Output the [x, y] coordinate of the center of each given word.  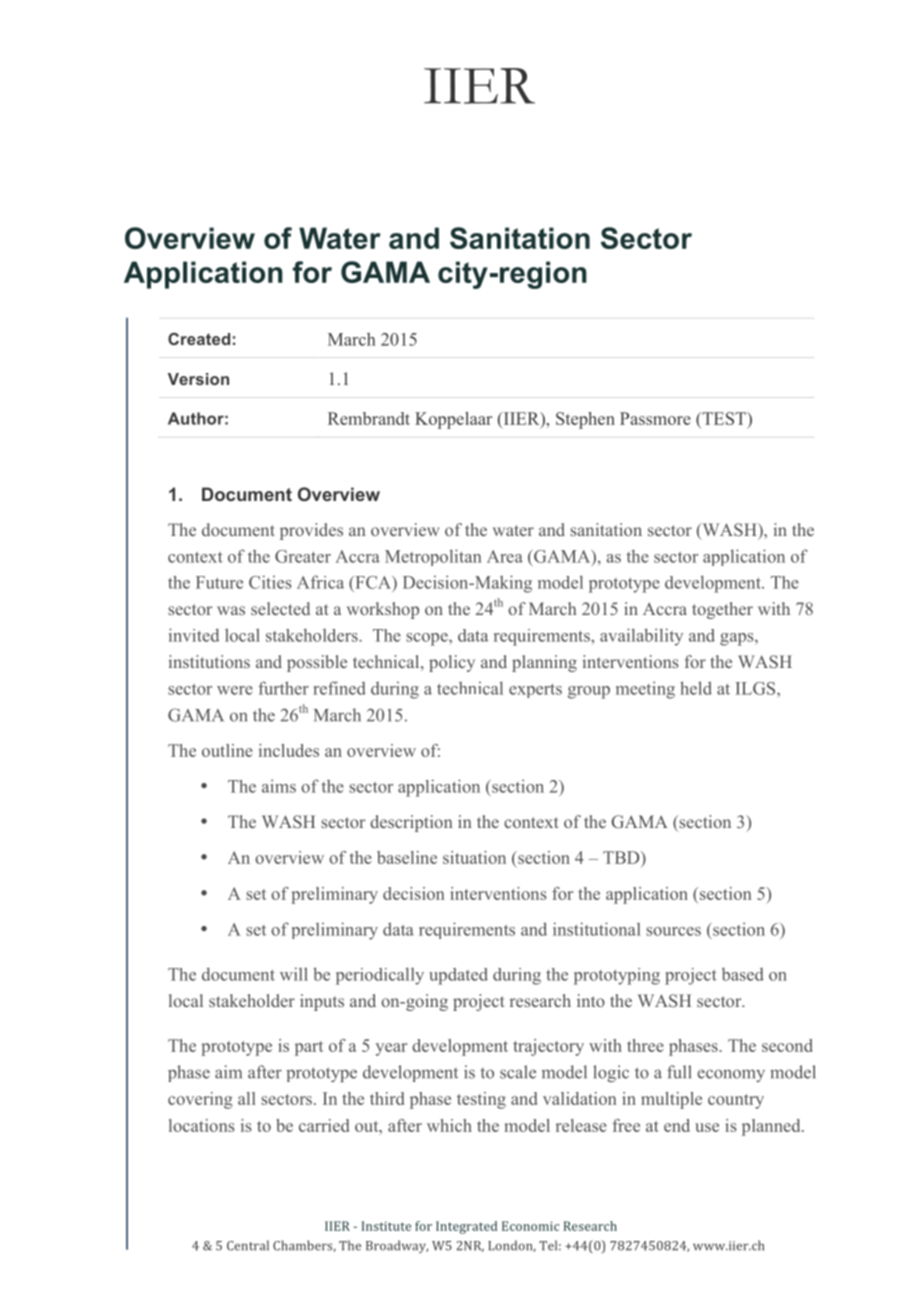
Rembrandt [369, 418]
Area [505, 556]
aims [279, 786]
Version [198, 379]
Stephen [585, 420]
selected [280, 608]
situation [474, 857]
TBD [622, 857]
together [722, 610]
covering [200, 1100]
